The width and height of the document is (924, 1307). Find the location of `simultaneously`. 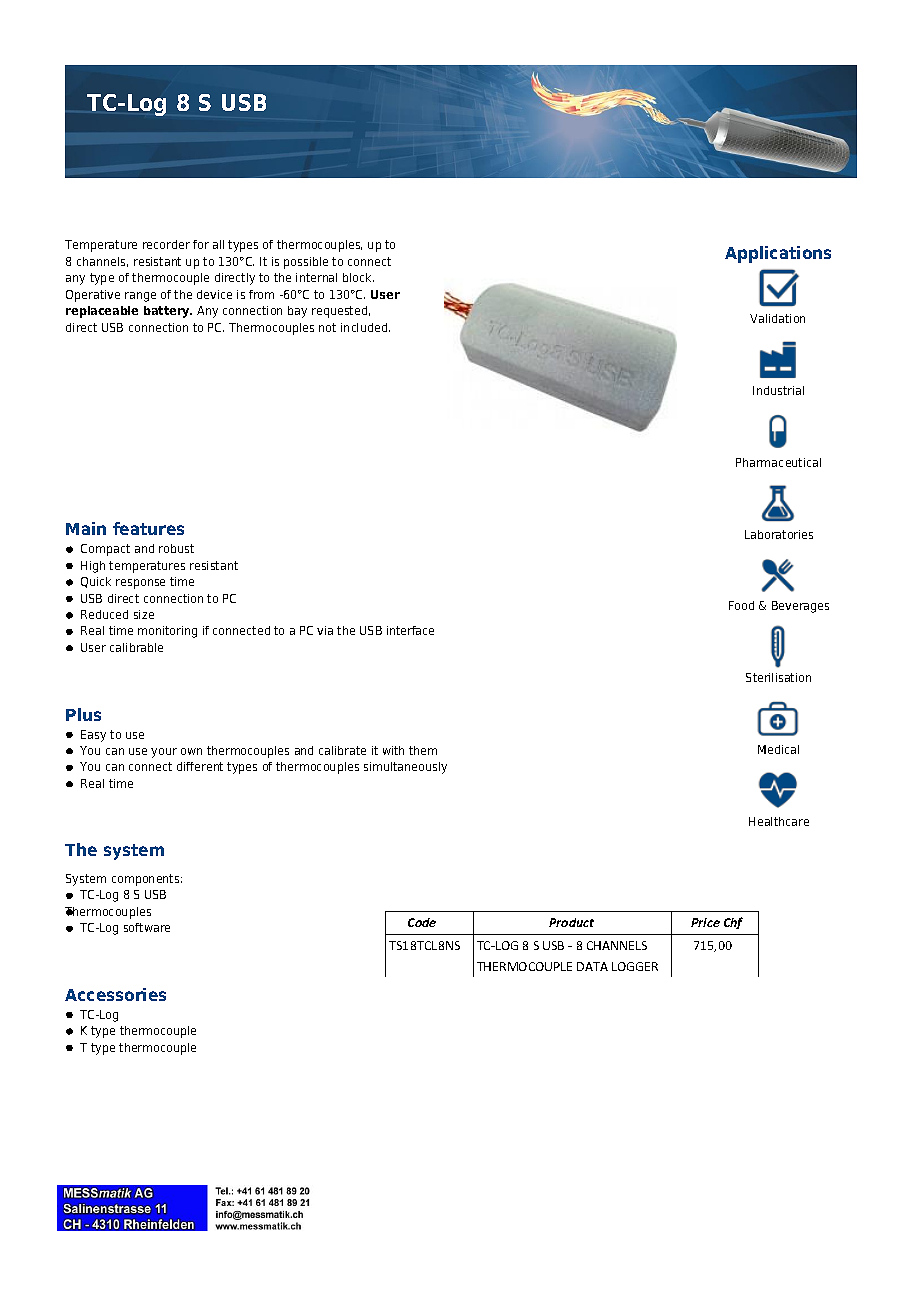

simultaneously is located at coordinates (405, 768).
